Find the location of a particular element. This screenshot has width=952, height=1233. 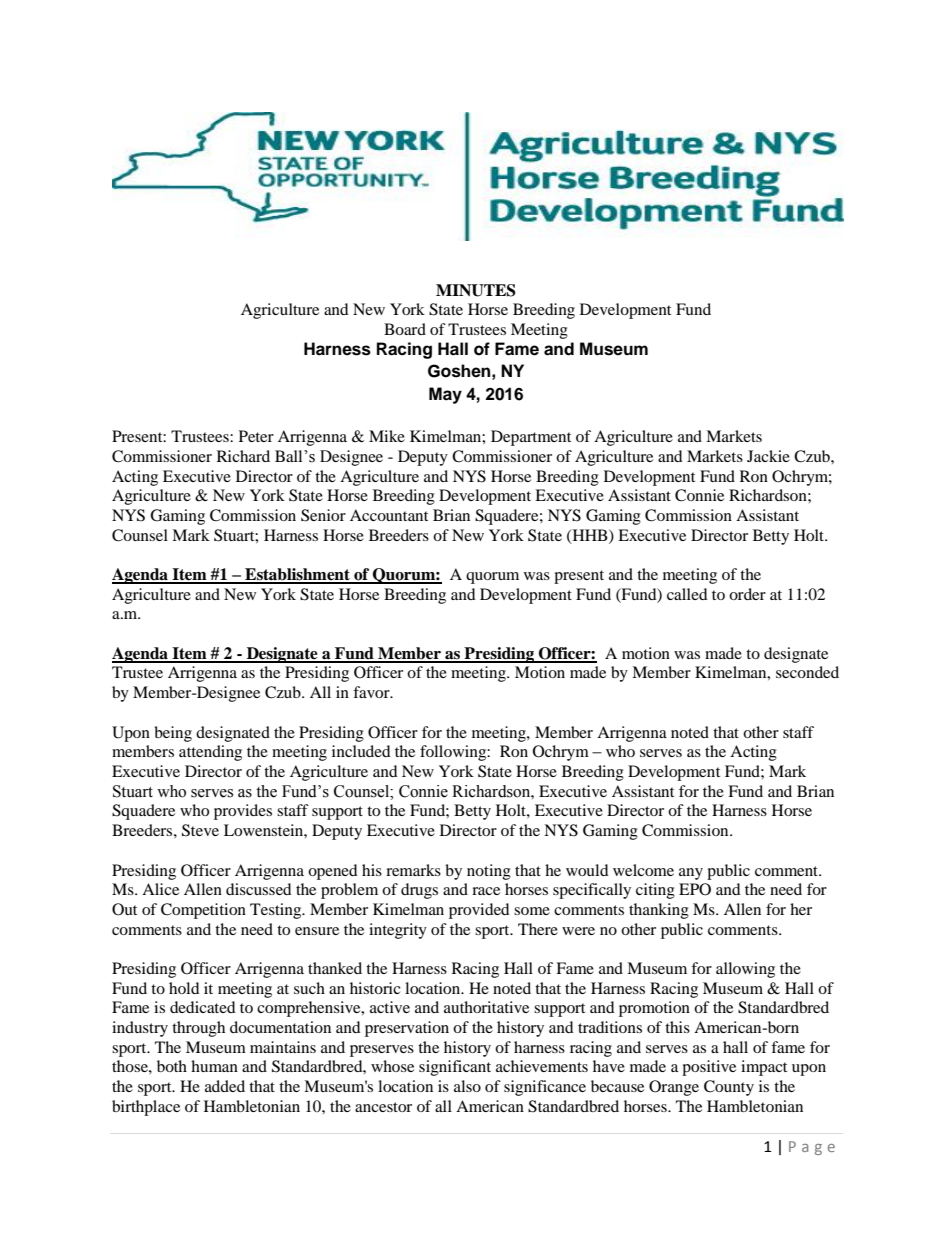

Establishment is located at coordinates (297, 575).
